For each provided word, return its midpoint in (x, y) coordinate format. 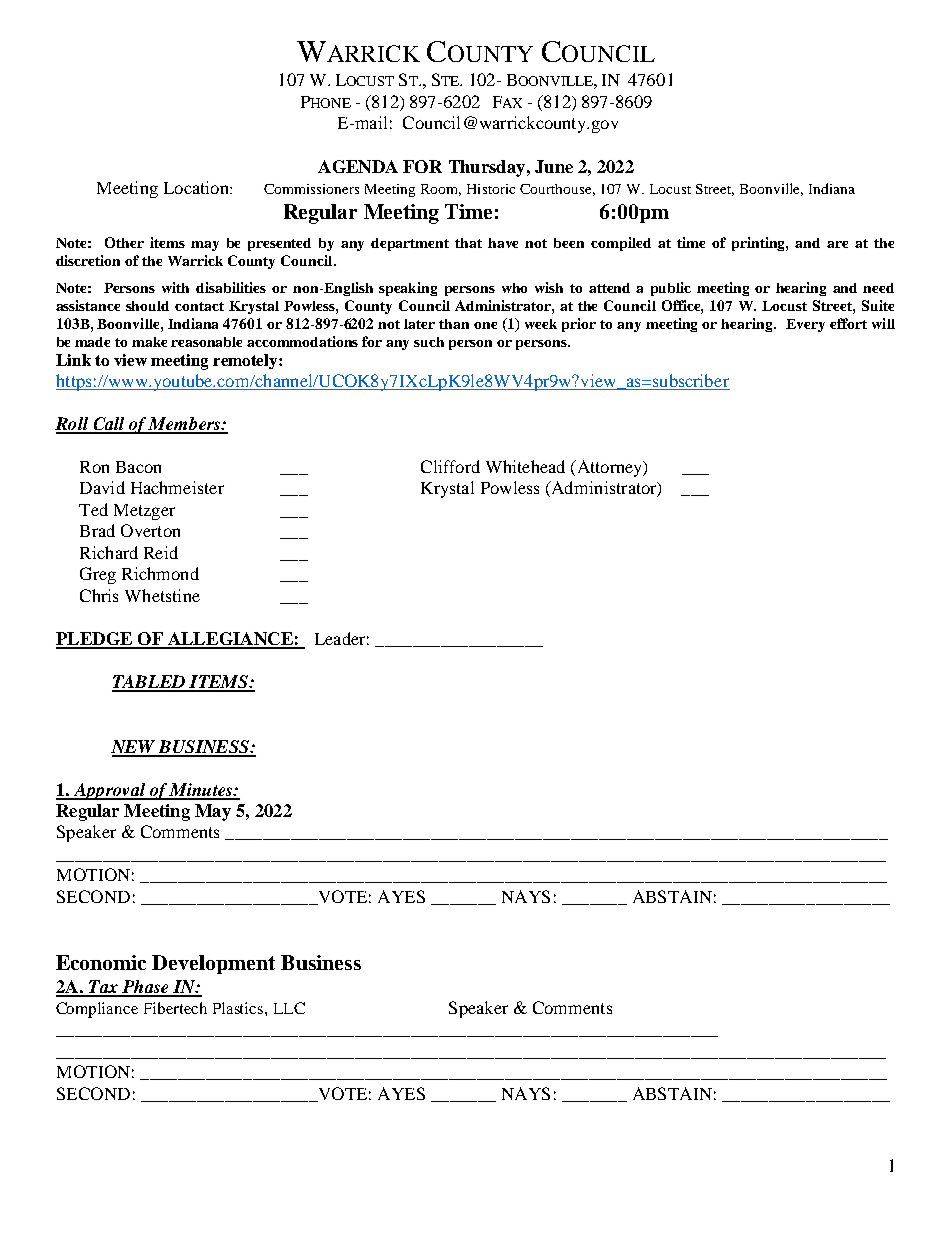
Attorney (609, 468)
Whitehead (525, 466)
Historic (491, 189)
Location (197, 187)
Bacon (138, 467)
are (837, 244)
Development (213, 964)
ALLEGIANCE (230, 640)
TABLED (150, 683)
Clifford (450, 466)
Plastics (239, 1008)
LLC (289, 1008)
